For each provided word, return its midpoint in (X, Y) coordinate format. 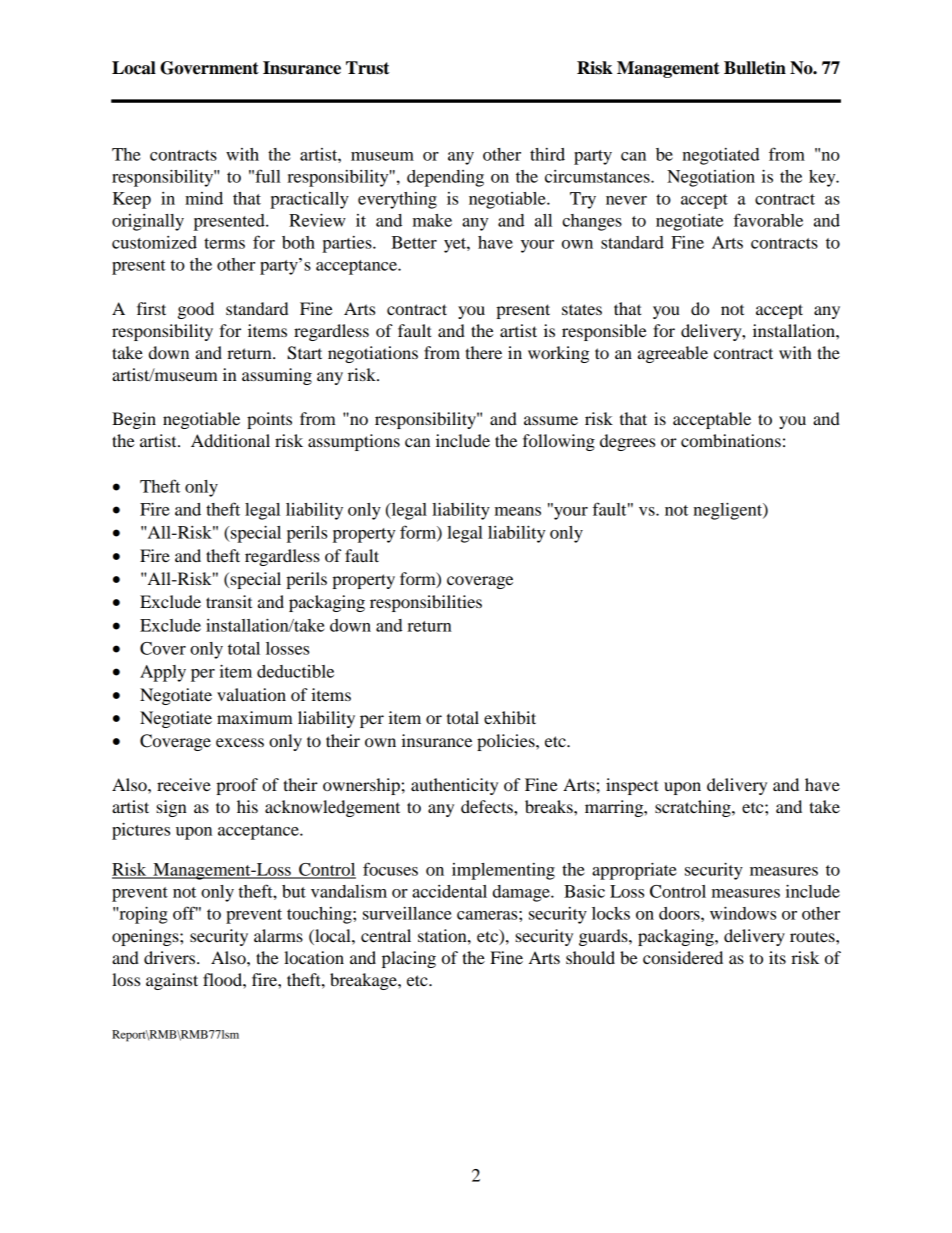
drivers (171, 957)
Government (209, 68)
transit (229, 601)
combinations (731, 440)
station (443, 935)
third (547, 154)
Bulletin (755, 68)
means (518, 511)
